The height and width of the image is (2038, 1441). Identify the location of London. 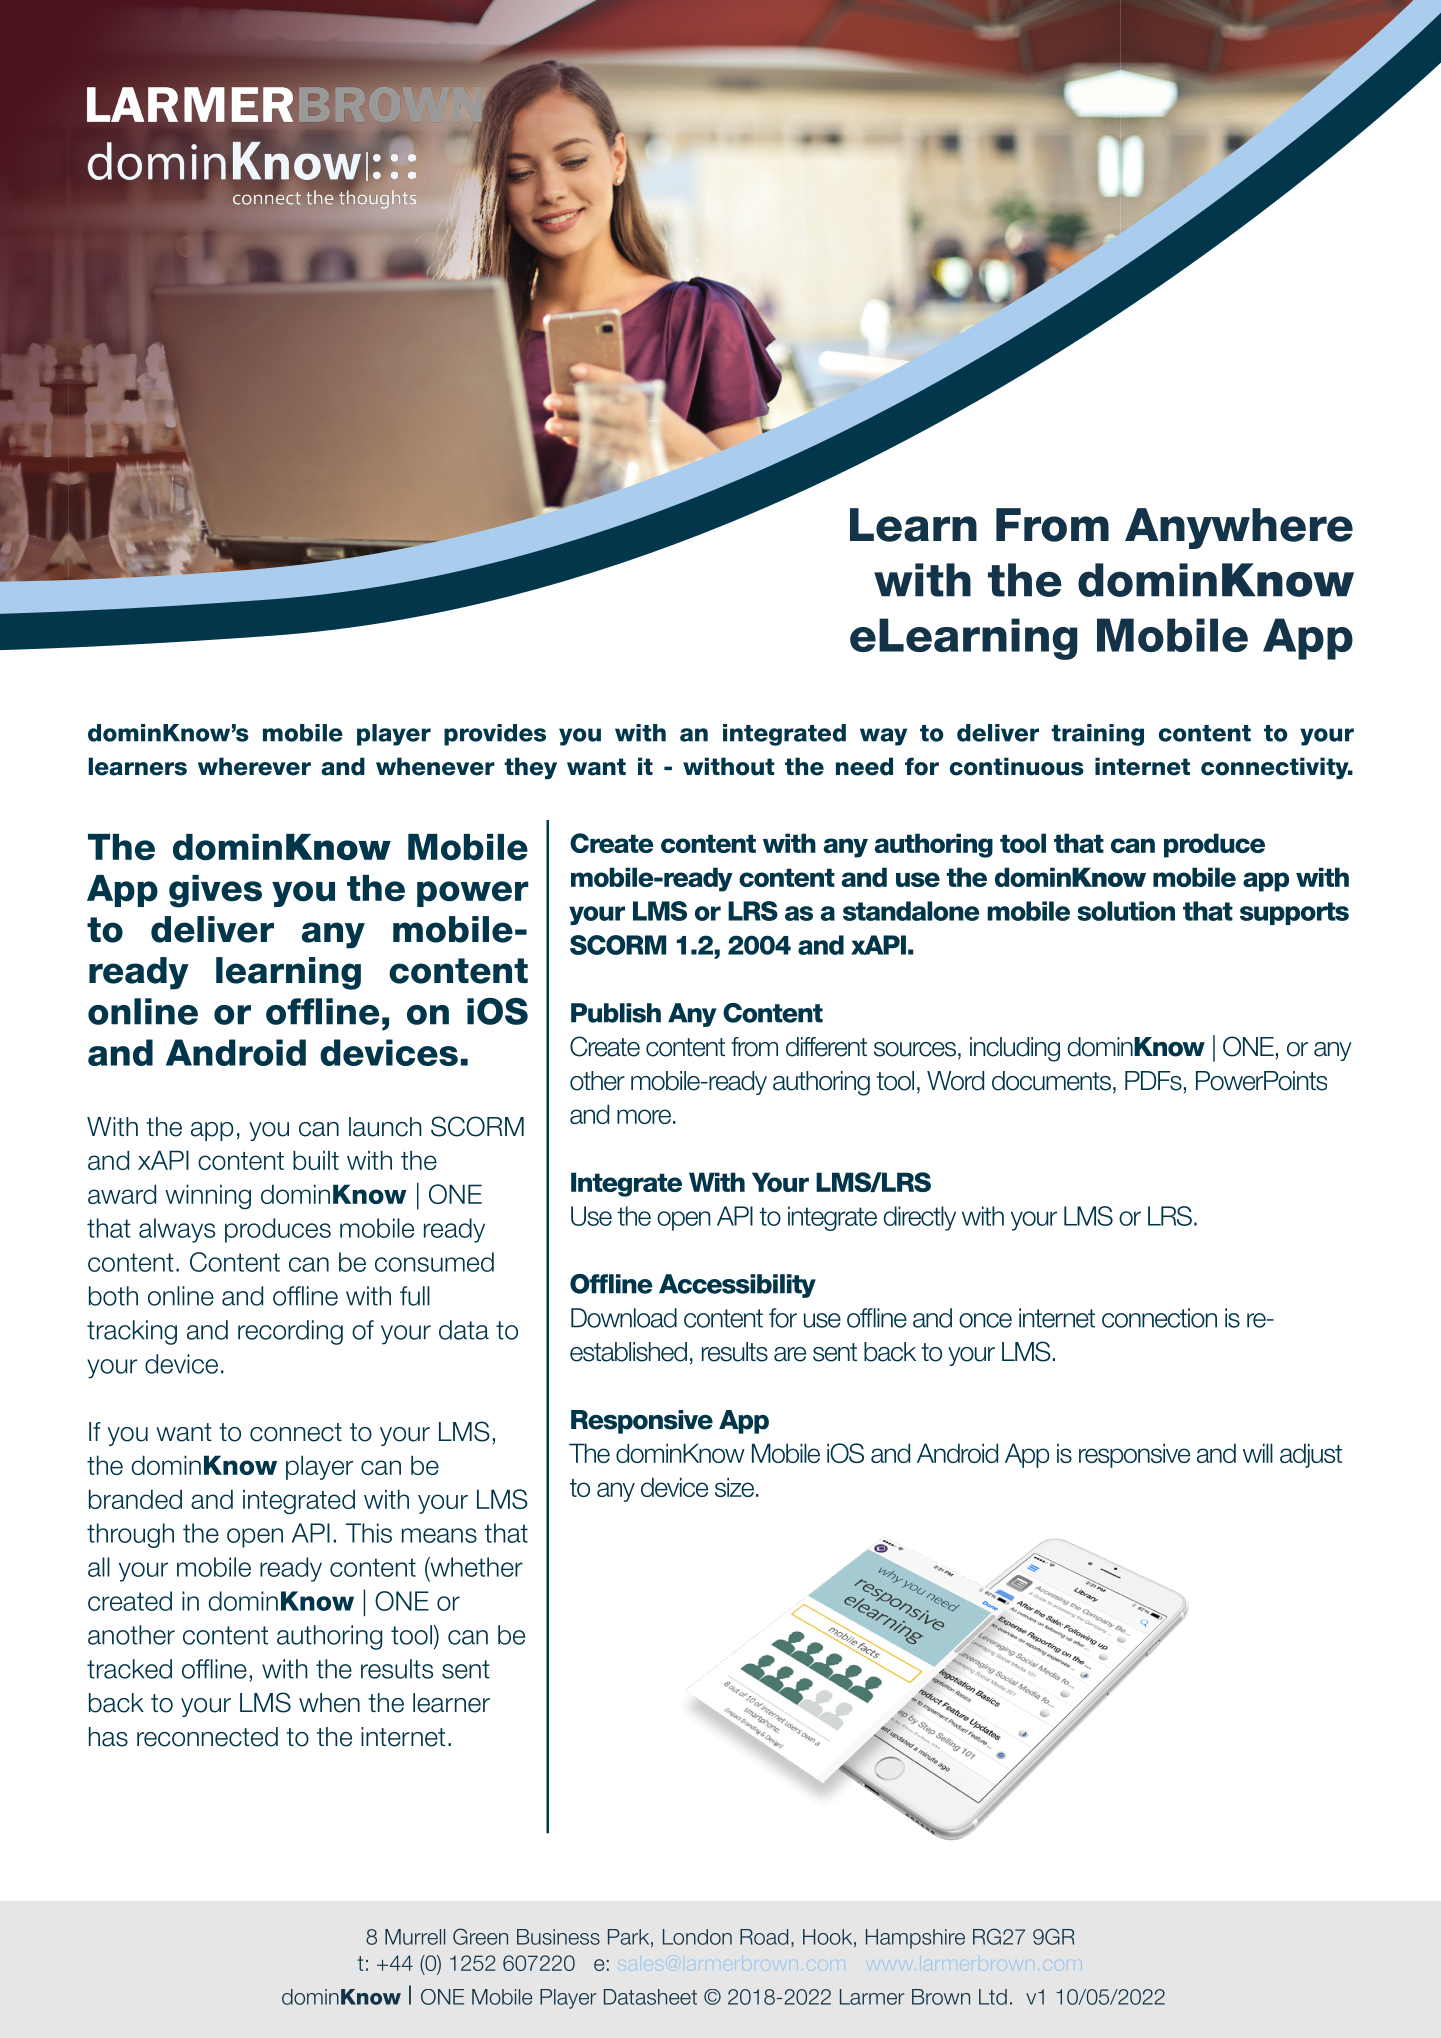
(697, 1937).
